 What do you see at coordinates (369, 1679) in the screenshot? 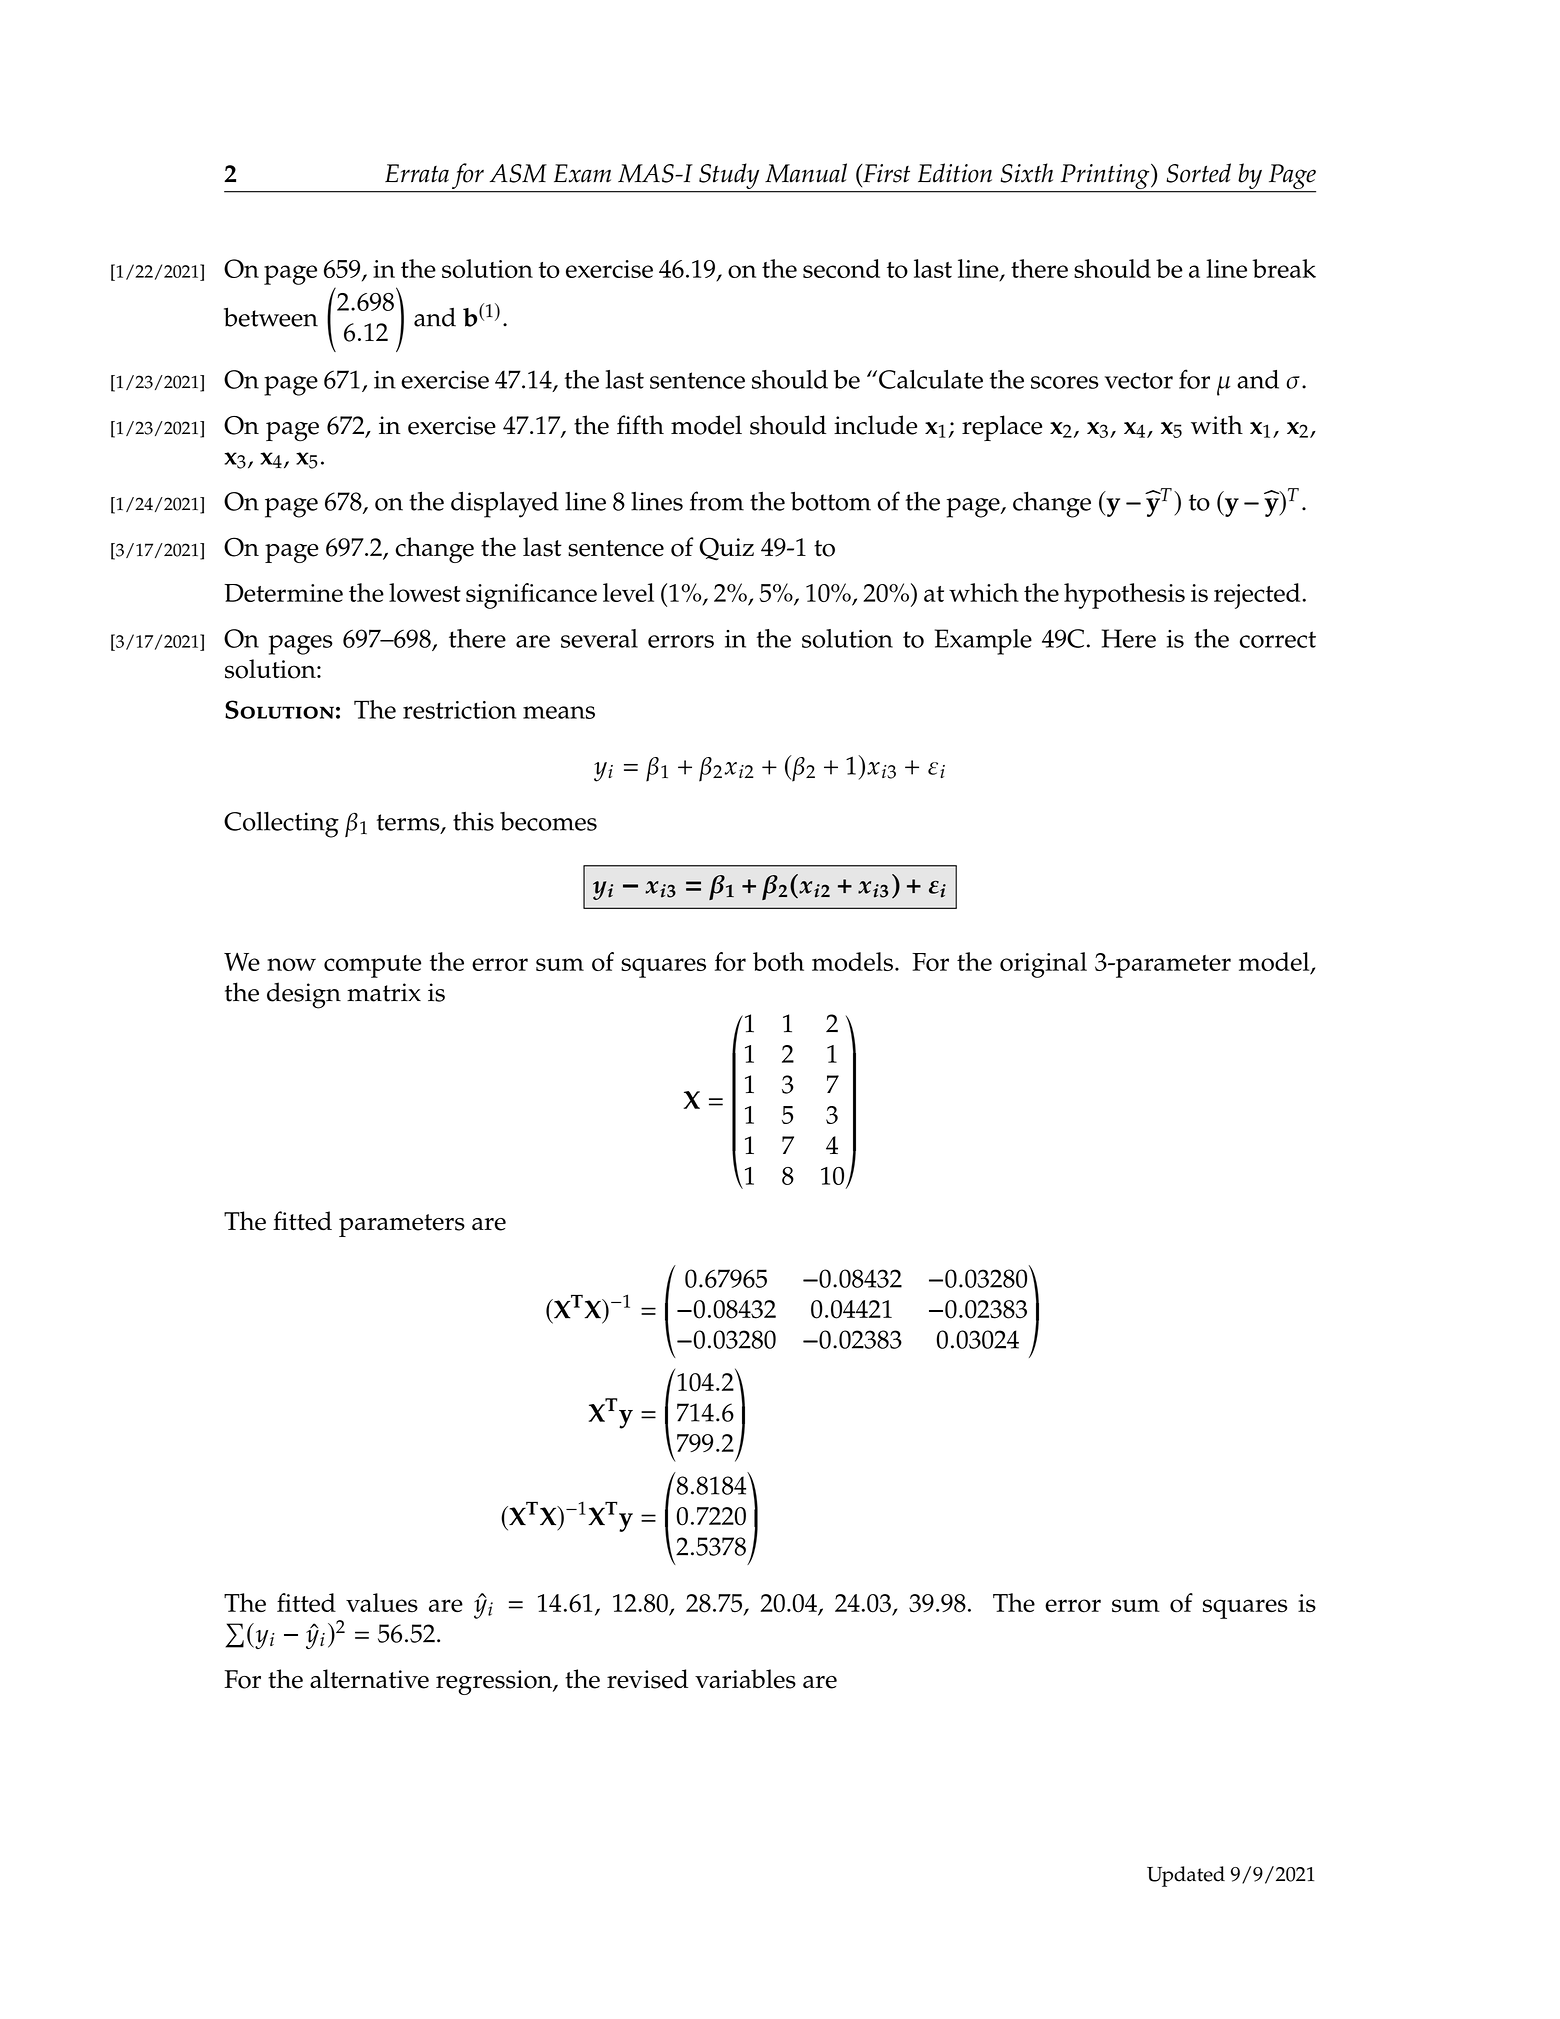
I see `alternative` at bounding box center [369, 1679].
